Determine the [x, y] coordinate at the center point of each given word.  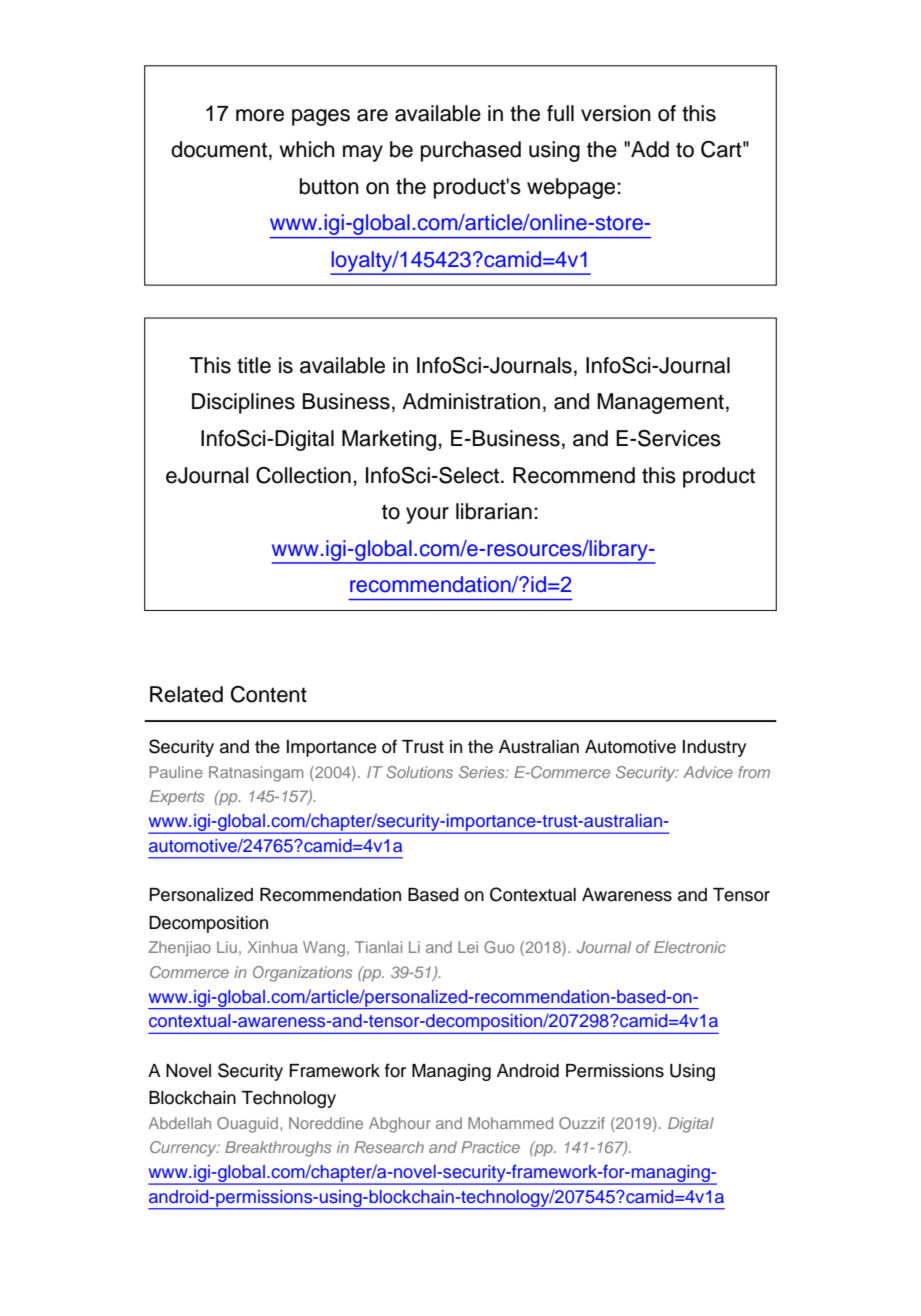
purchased [471, 151]
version [616, 113]
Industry [714, 748]
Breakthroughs [278, 1149]
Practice [490, 1147]
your [427, 515]
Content [269, 694]
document [219, 149]
